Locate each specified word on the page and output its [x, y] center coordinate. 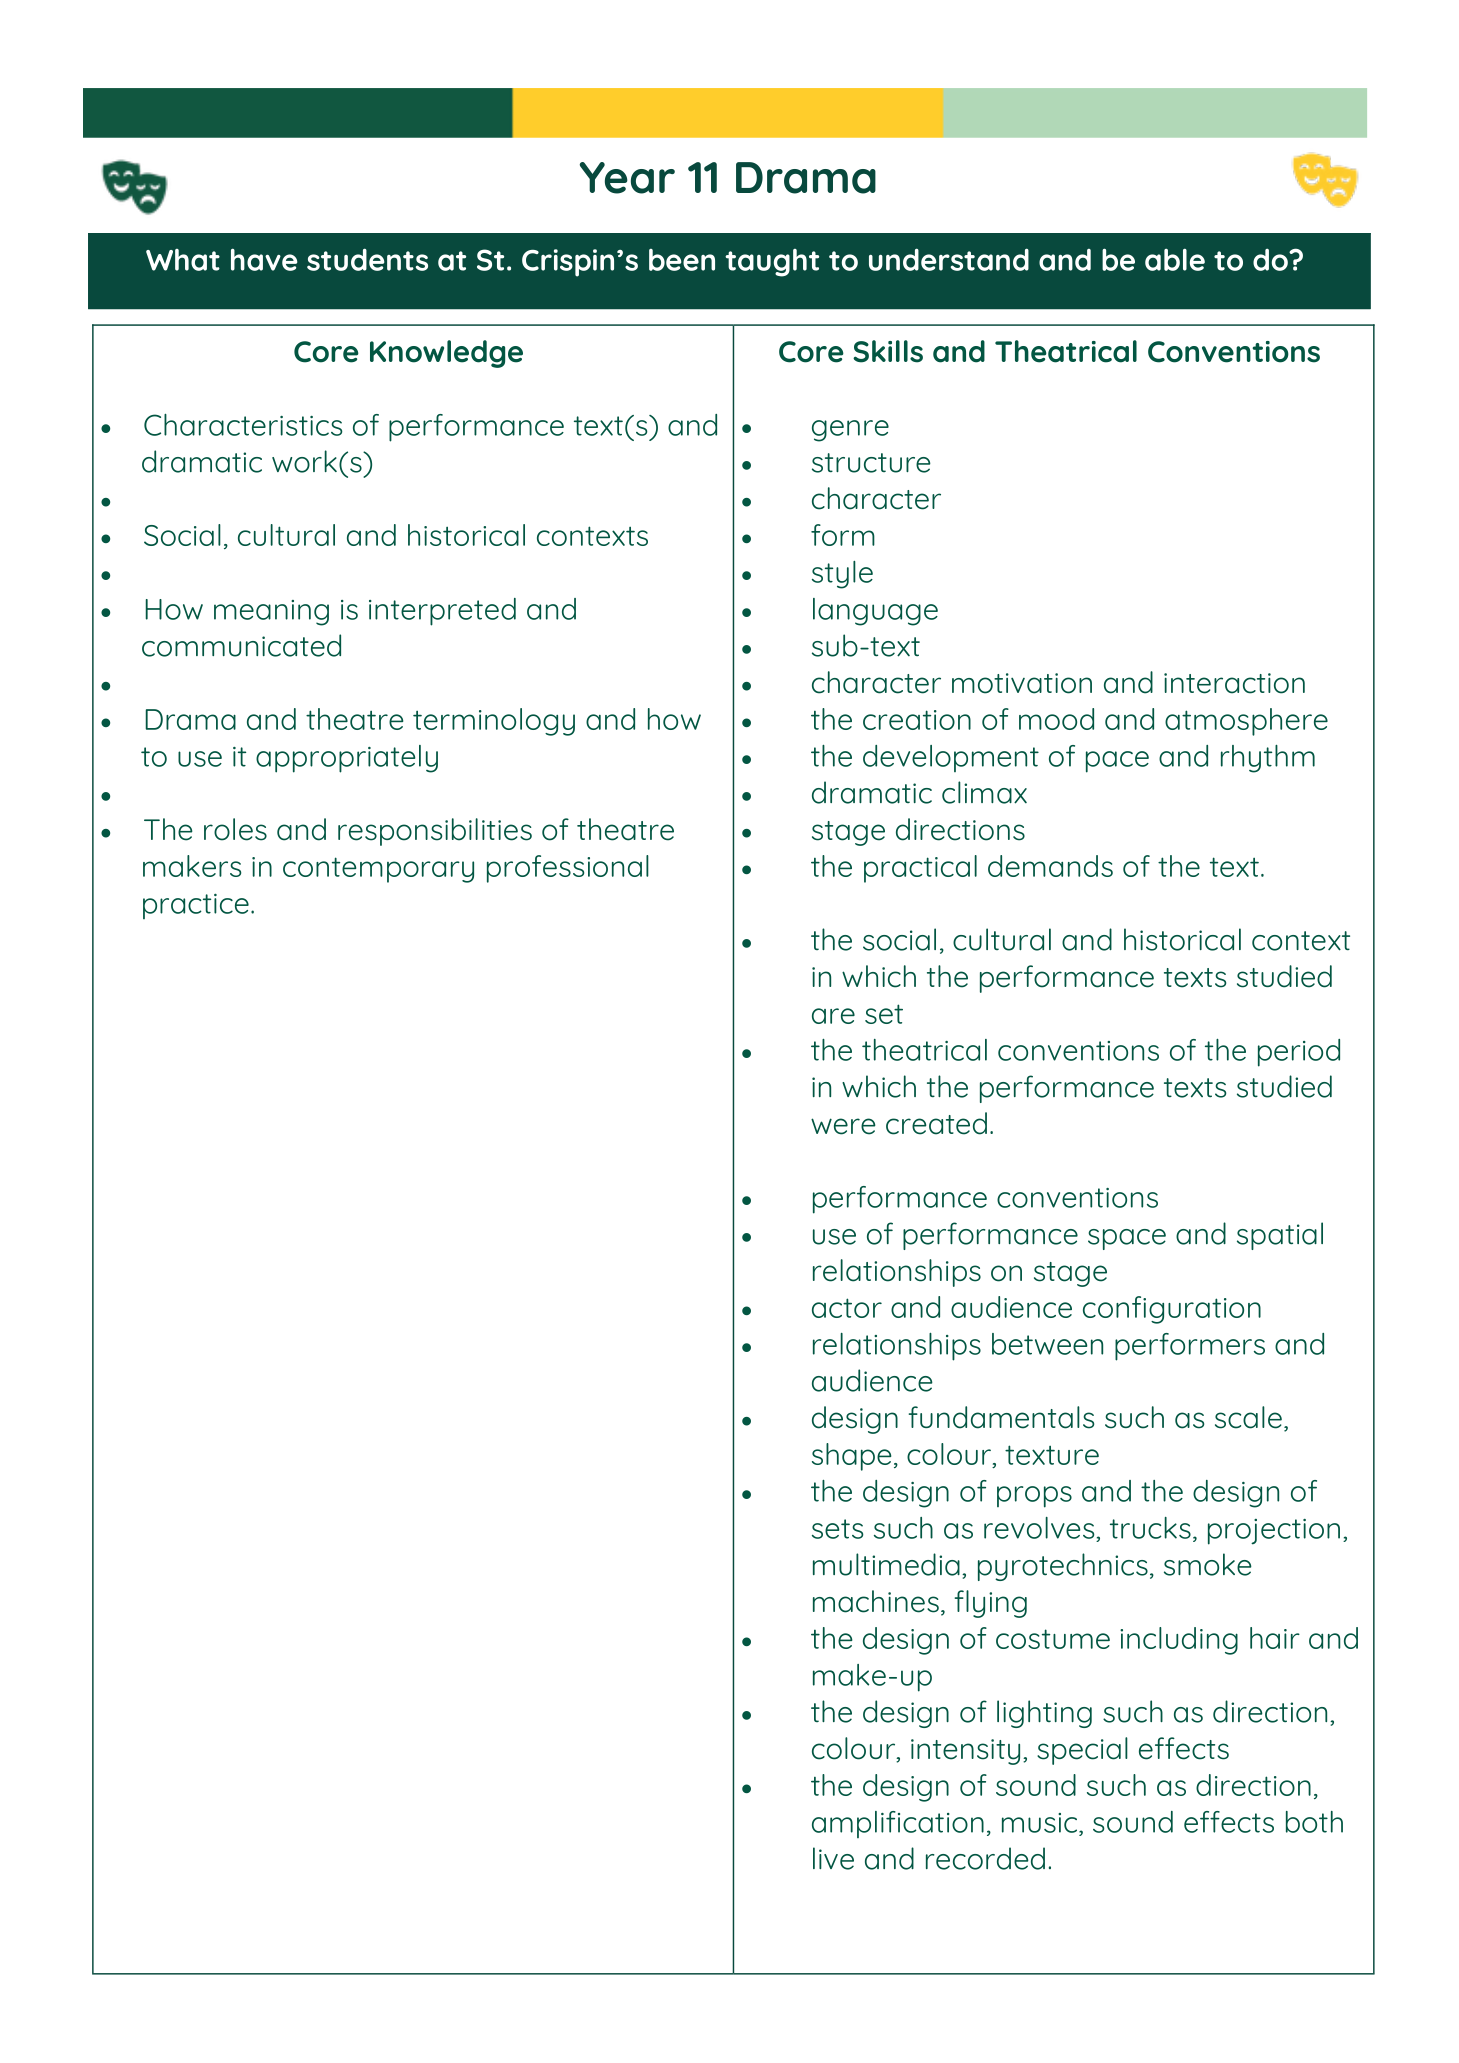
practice [196, 906]
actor [847, 1308]
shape [851, 1457]
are [833, 1016]
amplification [898, 1824]
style [842, 575]
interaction [1234, 683]
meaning [271, 613]
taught [772, 263]
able [1175, 260]
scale [1248, 1417]
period [1299, 1053]
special [1082, 1751]
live [833, 1858]
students [367, 259]
